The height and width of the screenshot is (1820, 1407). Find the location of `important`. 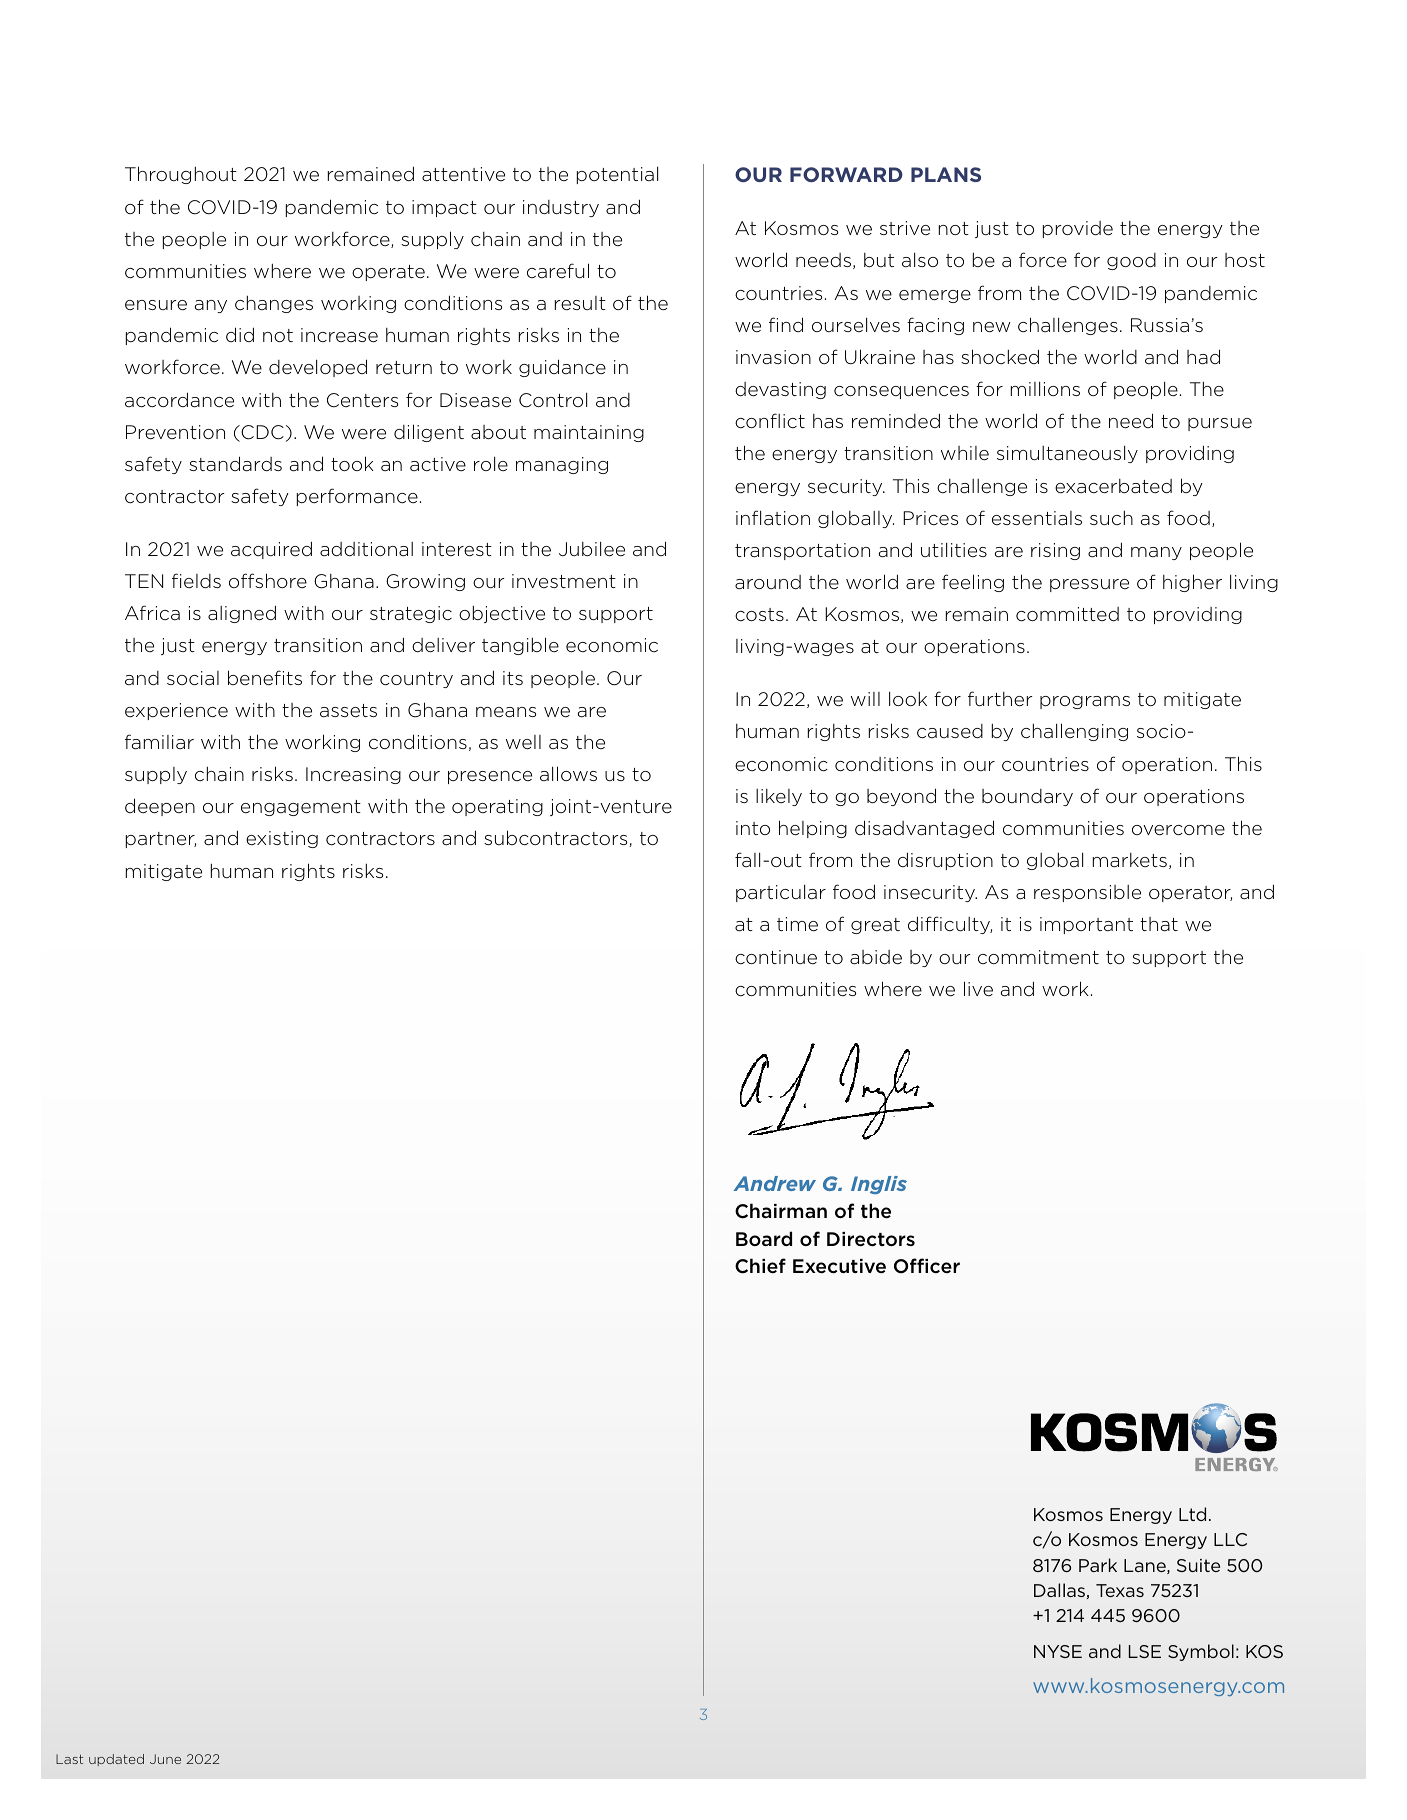

important is located at coordinates (1086, 925).
